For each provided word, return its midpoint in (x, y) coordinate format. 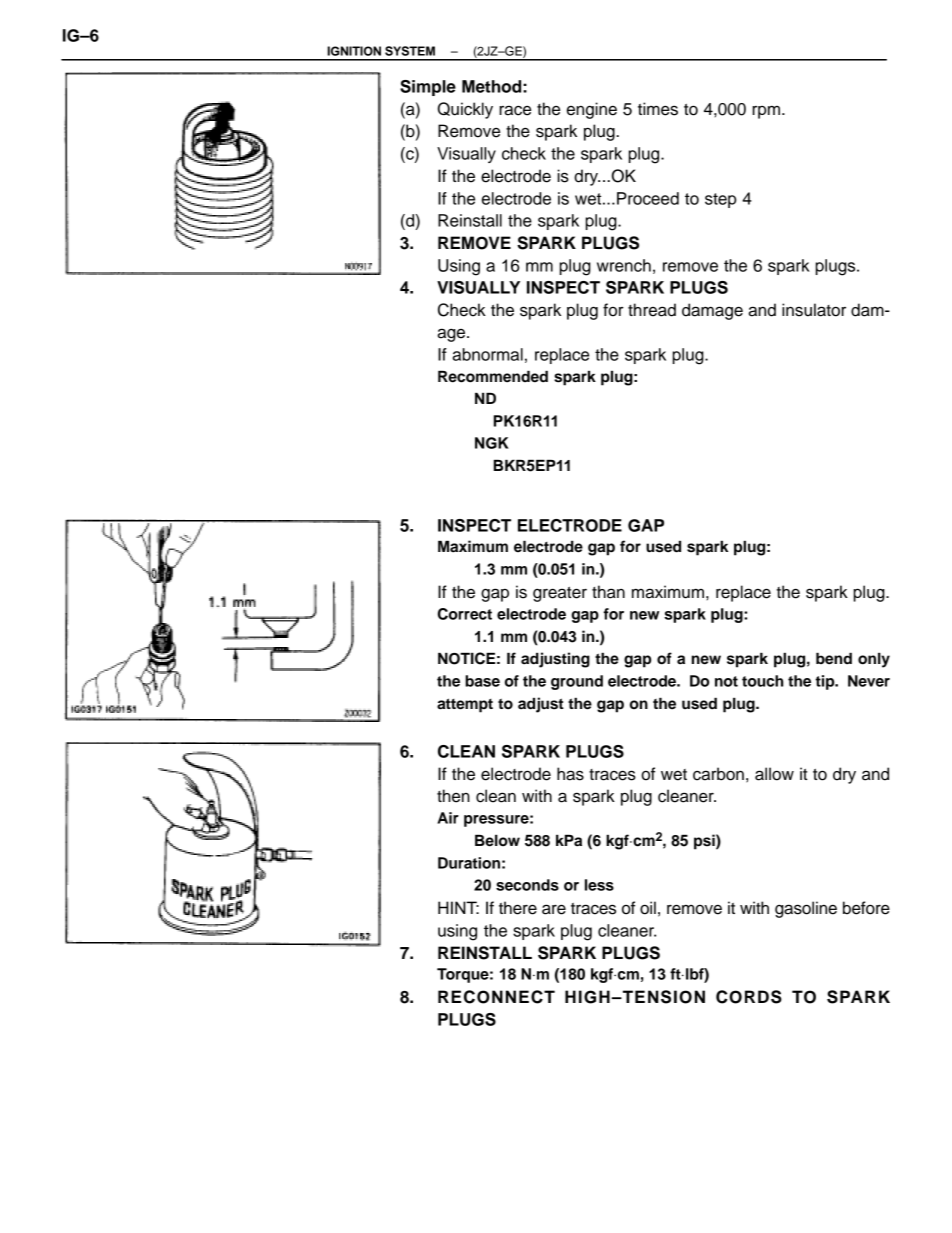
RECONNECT (496, 997)
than (608, 592)
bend (834, 658)
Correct (465, 614)
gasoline (806, 909)
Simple (428, 88)
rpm (767, 112)
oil (648, 908)
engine (592, 110)
